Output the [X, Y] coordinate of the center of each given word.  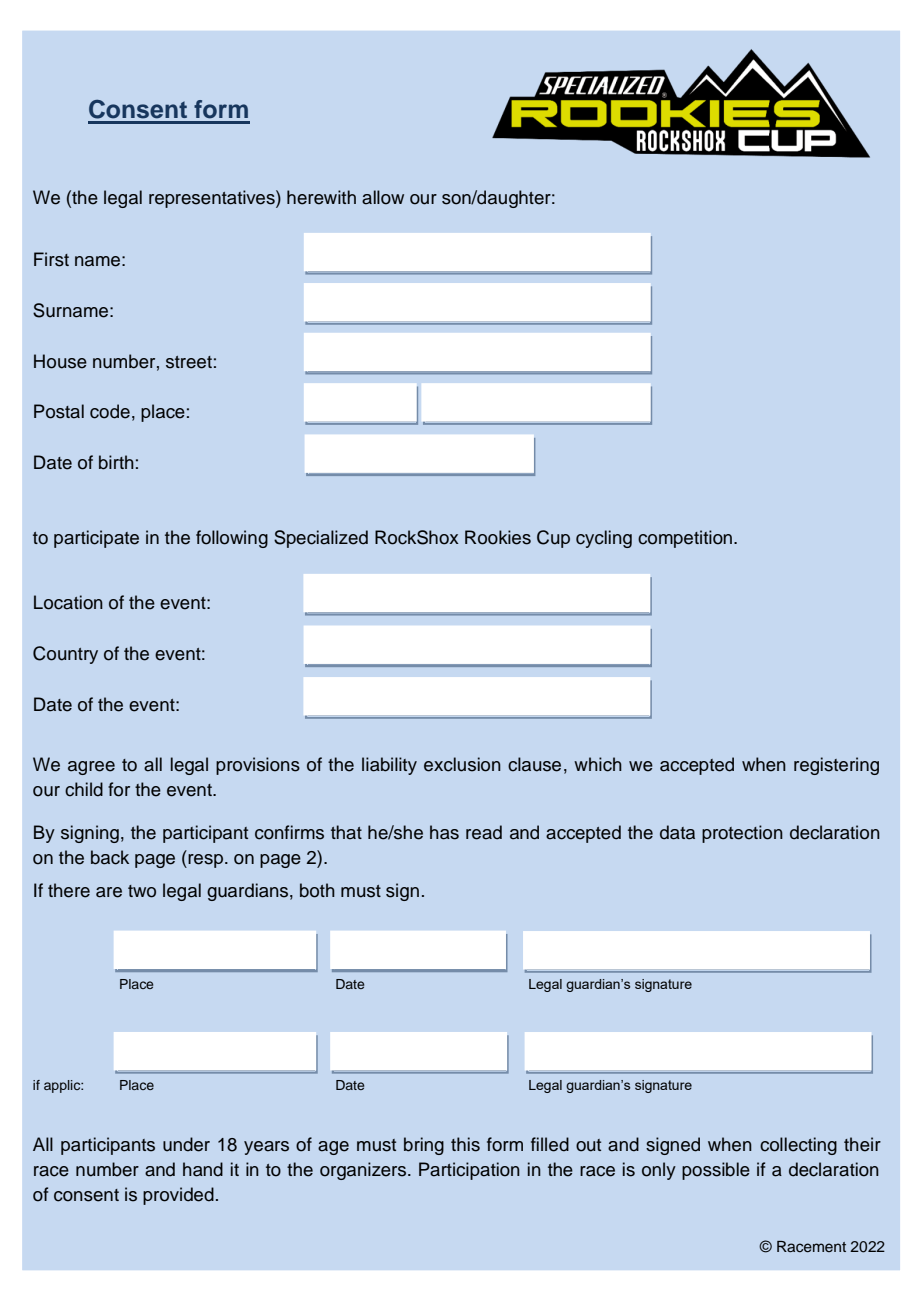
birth [116, 462]
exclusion [462, 764]
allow [383, 197]
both [317, 890]
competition [685, 539]
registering [836, 766]
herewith [321, 197]
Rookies [498, 537]
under [186, 1144]
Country [65, 655]
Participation [469, 1171]
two [142, 891]
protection [742, 834]
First [51, 259]
